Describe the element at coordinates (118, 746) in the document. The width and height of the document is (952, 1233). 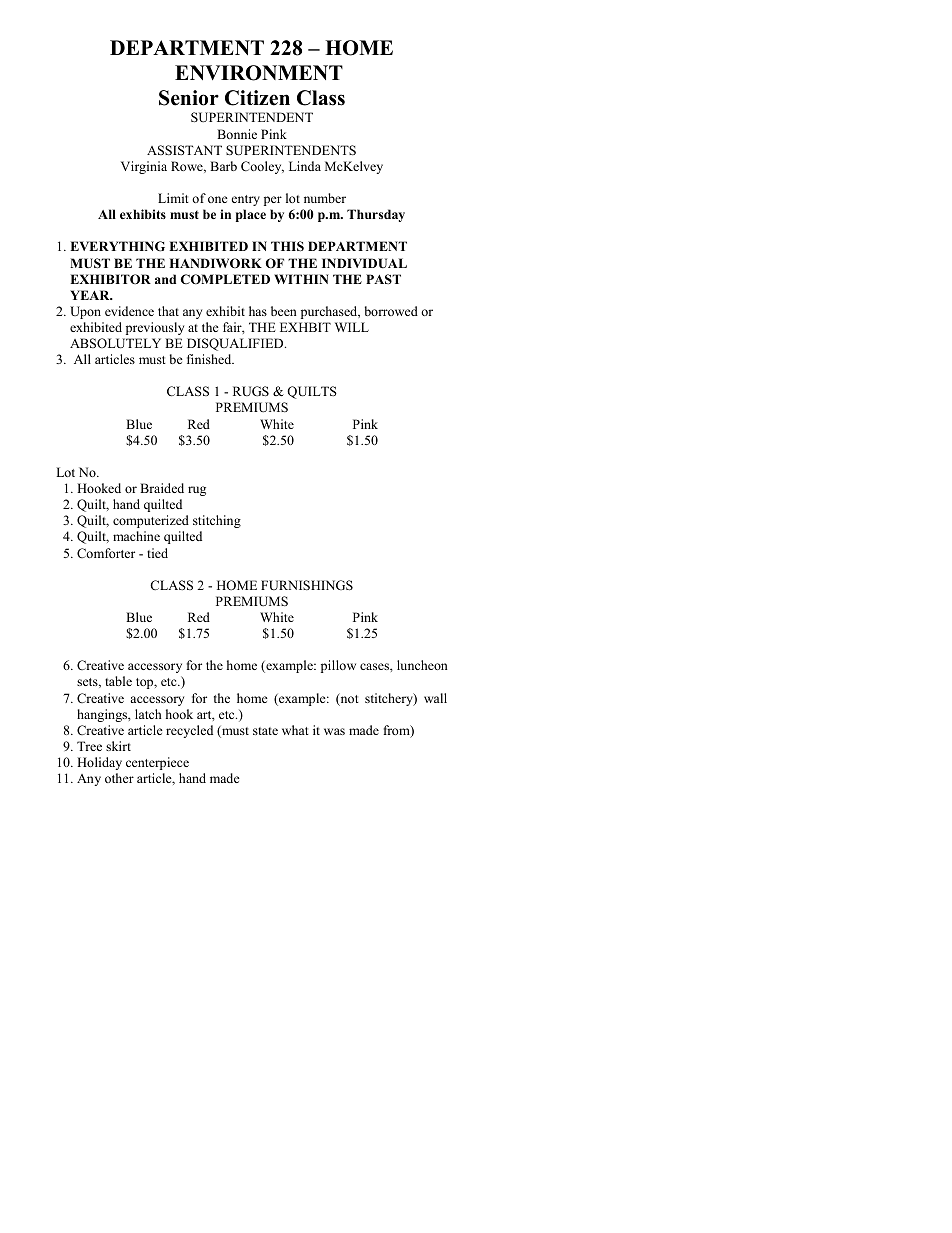
I see `skirt` at that location.
